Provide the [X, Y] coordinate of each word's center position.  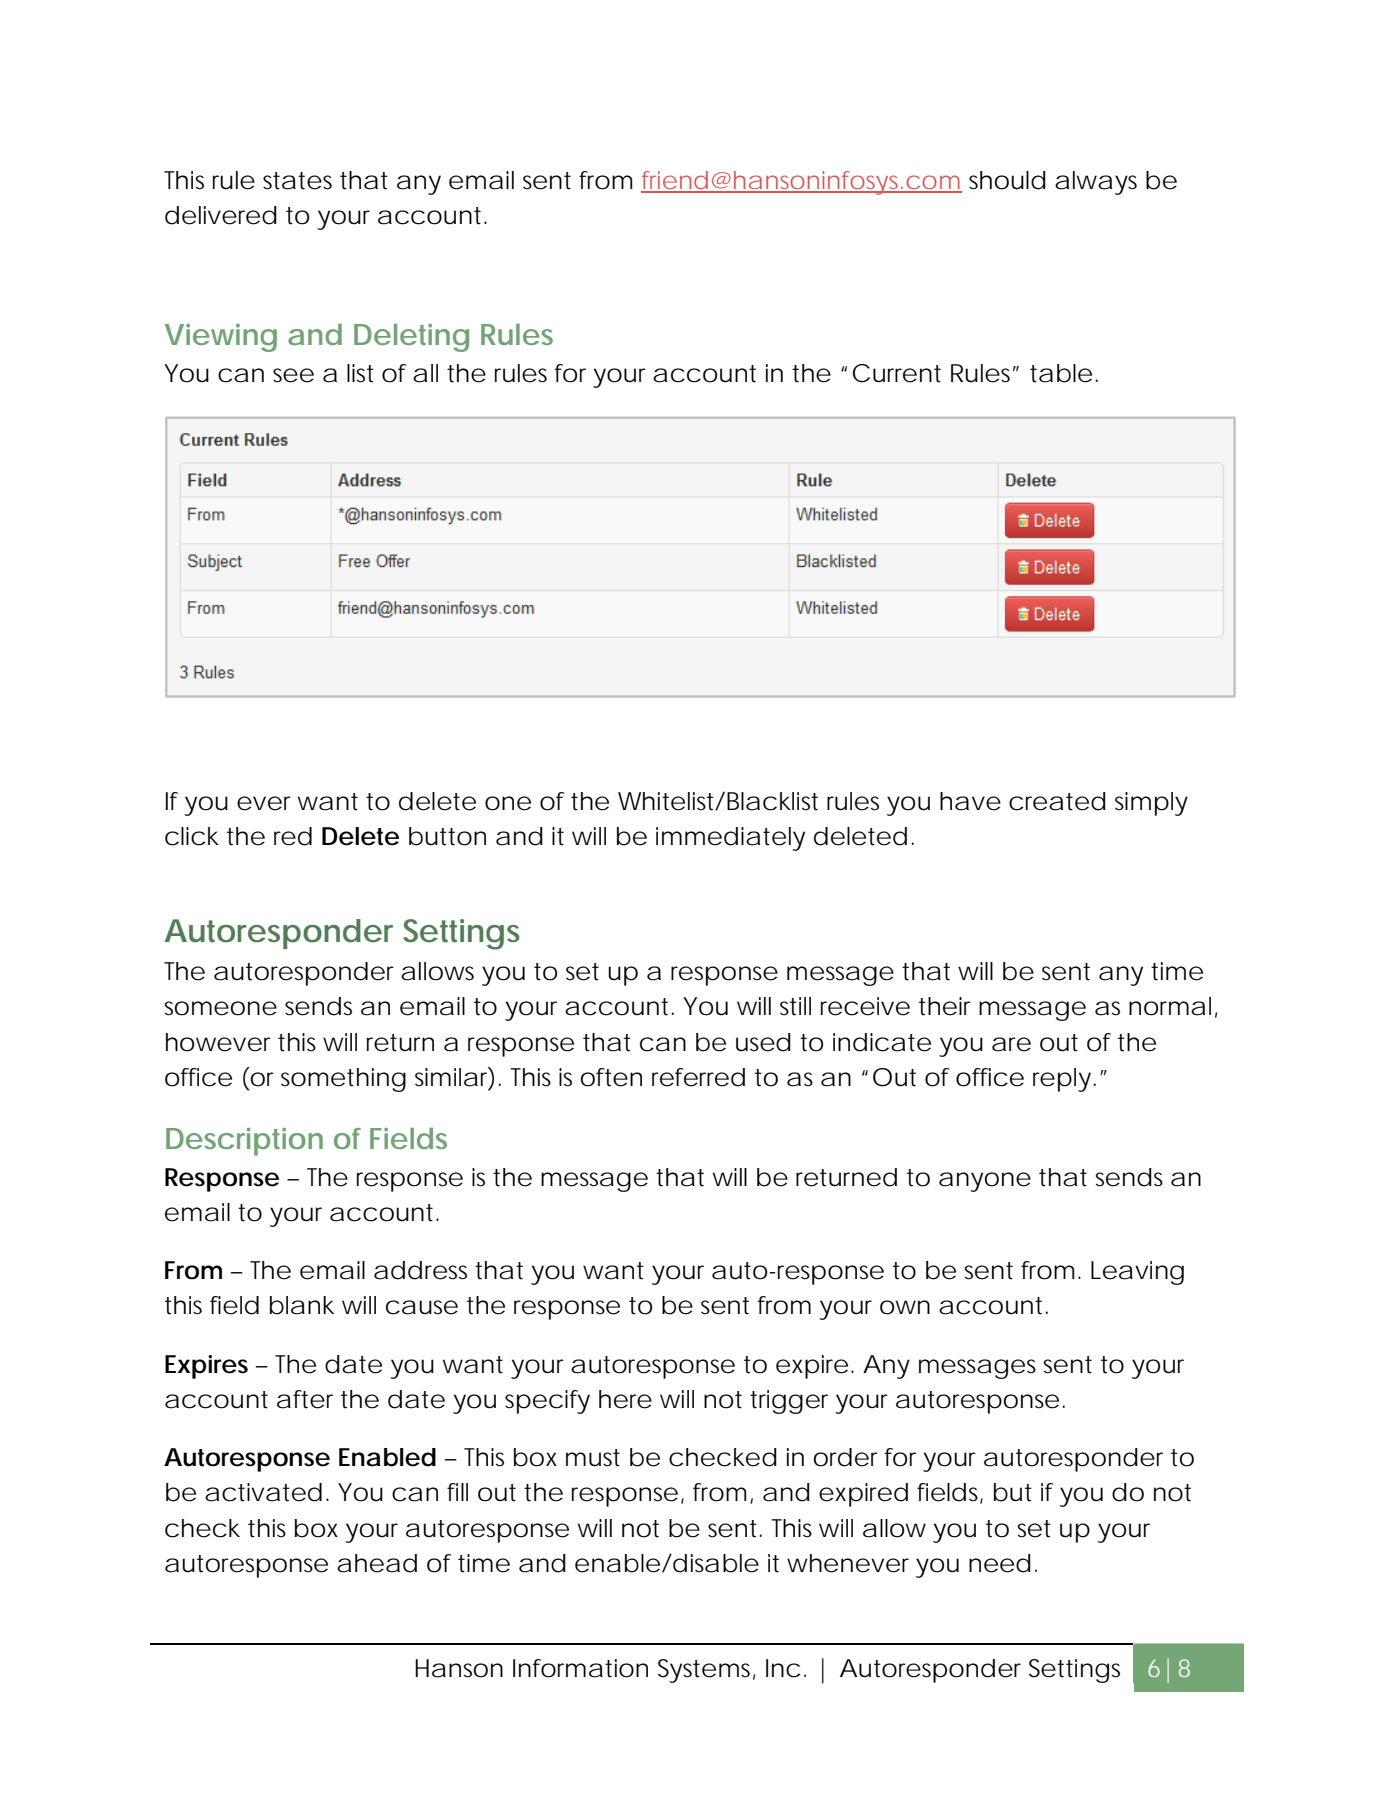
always [1096, 183]
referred [698, 1077]
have [970, 801]
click [192, 836]
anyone [985, 1182]
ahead [377, 1563]
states [297, 181]
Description [244, 1142]
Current [897, 373]
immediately [730, 839]
